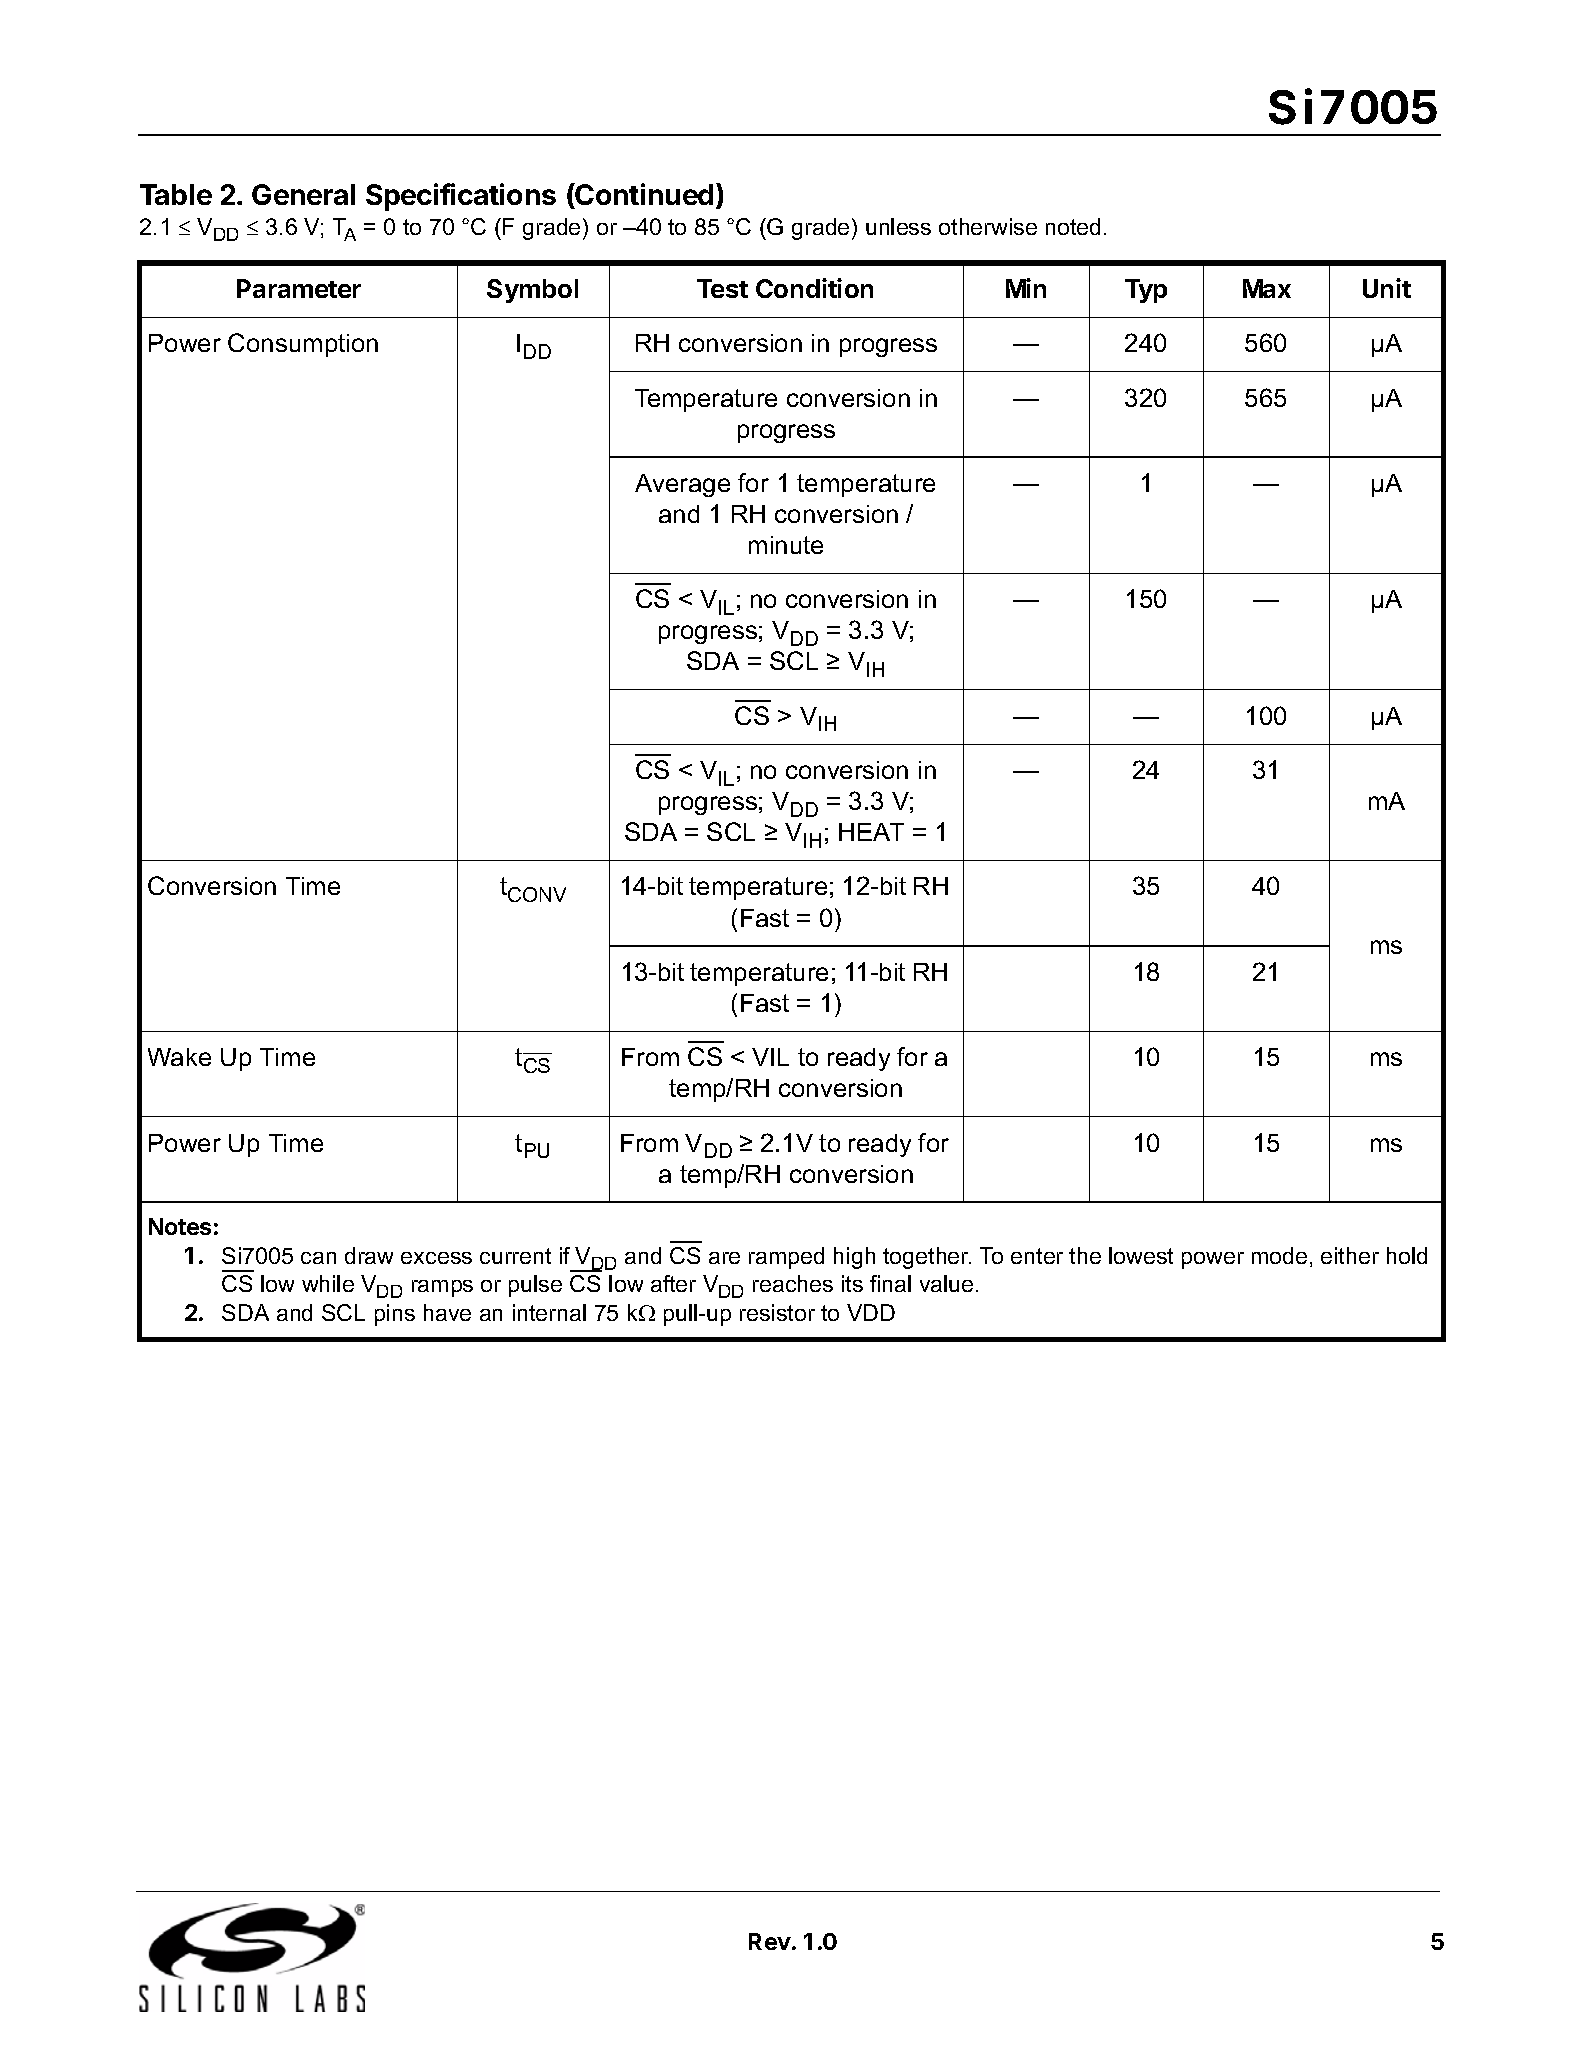  I want to click on HEAT, so click(871, 832).
